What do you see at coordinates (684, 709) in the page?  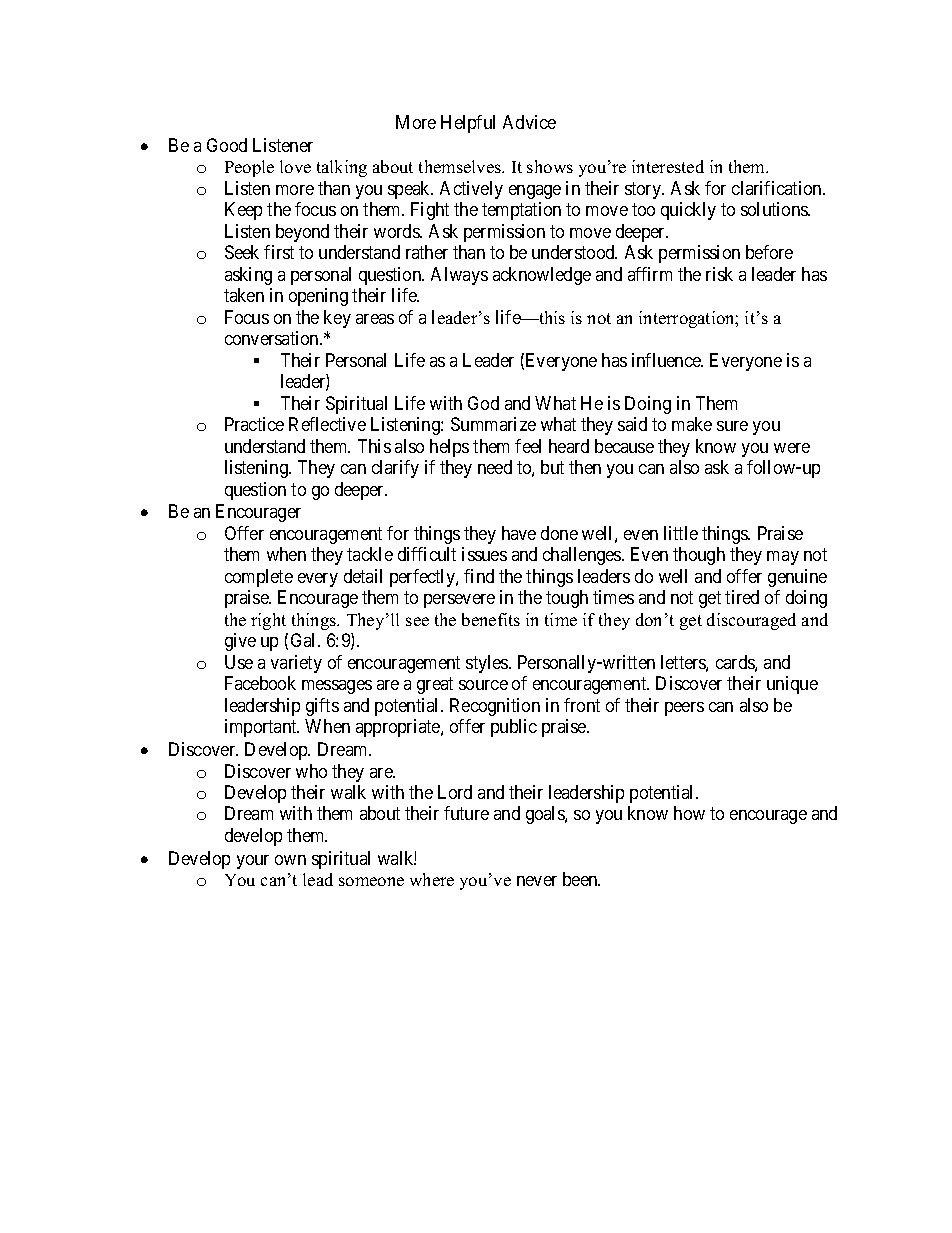 I see `peers` at bounding box center [684, 709].
